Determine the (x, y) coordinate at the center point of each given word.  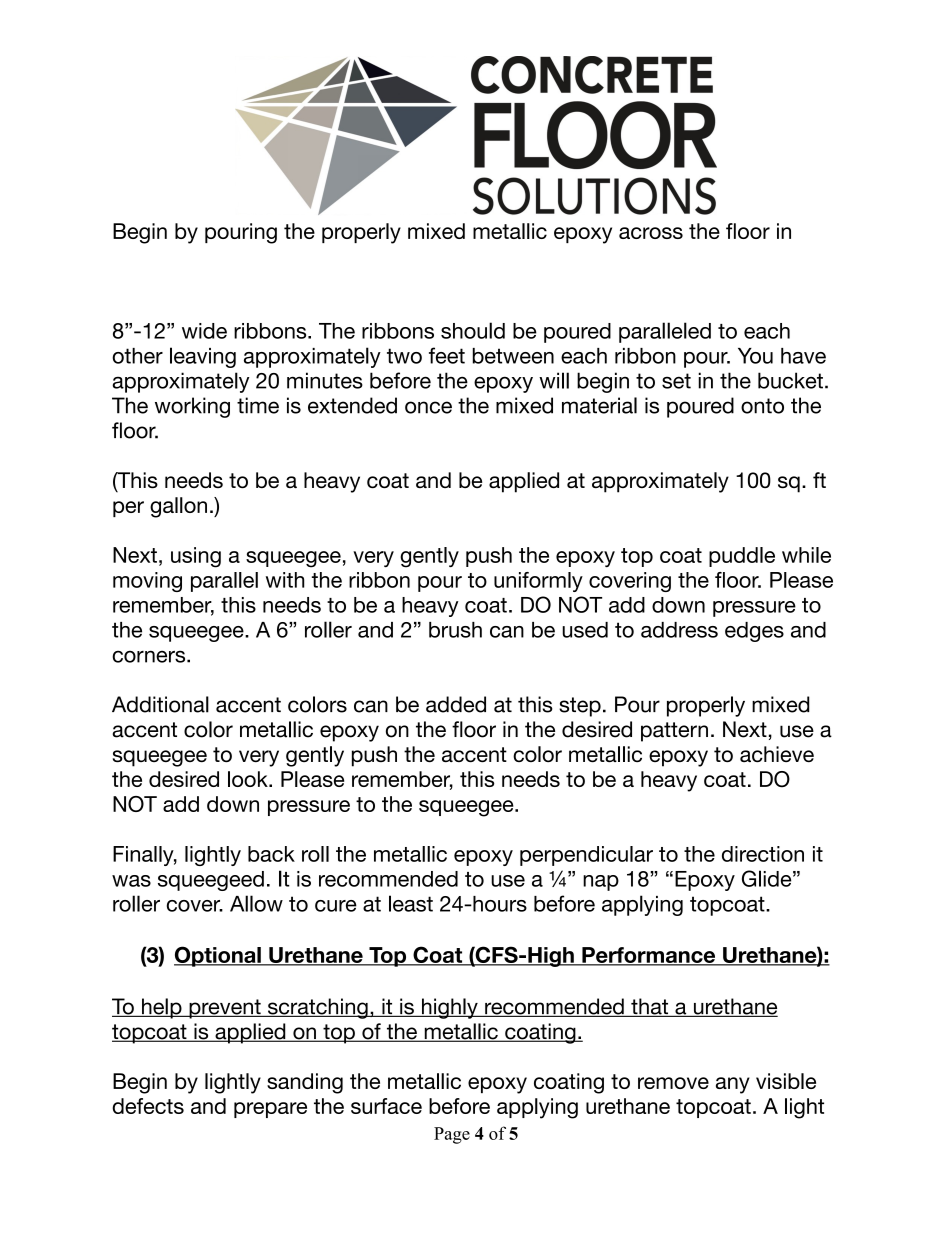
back (271, 854)
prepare (270, 1110)
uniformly (538, 582)
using (196, 557)
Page (452, 1135)
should (473, 330)
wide (204, 331)
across (651, 233)
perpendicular (586, 856)
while (806, 555)
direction (763, 854)
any (733, 1085)
